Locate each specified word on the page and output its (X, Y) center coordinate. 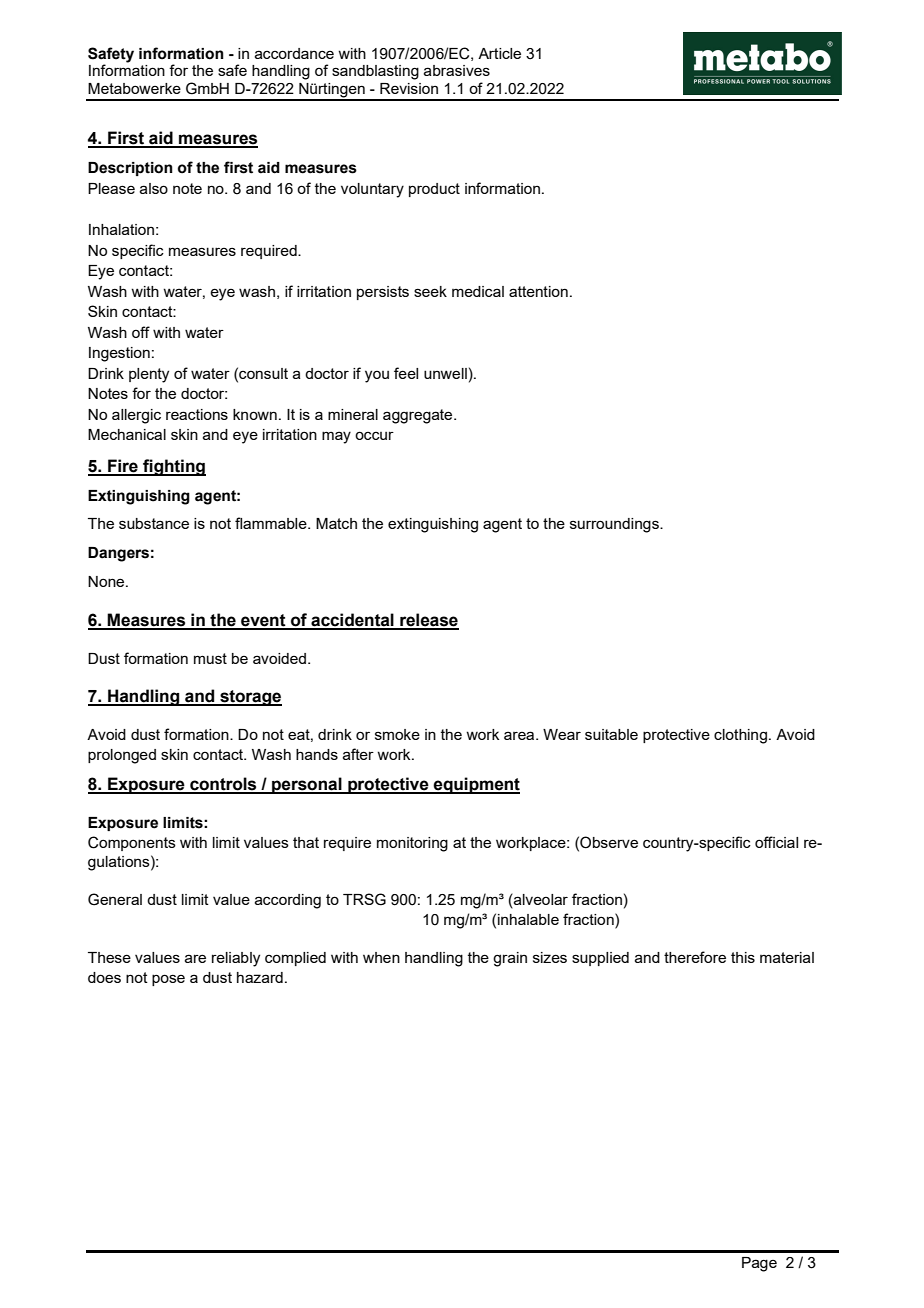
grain (510, 959)
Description (130, 169)
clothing (740, 736)
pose (168, 980)
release (428, 621)
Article (499, 53)
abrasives (457, 70)
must (210, 658)
